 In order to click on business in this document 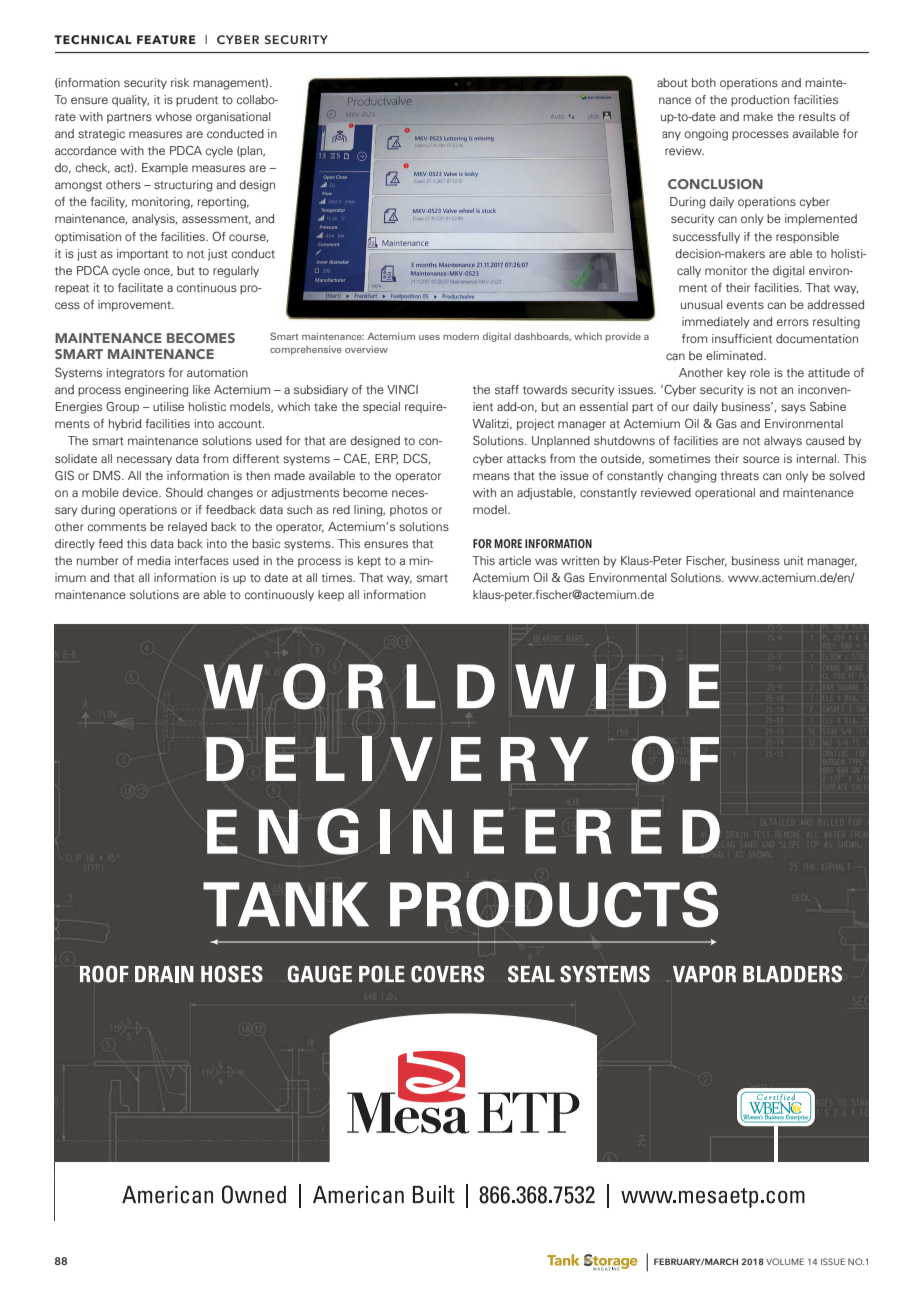, I will do `click(756, 560)`.
